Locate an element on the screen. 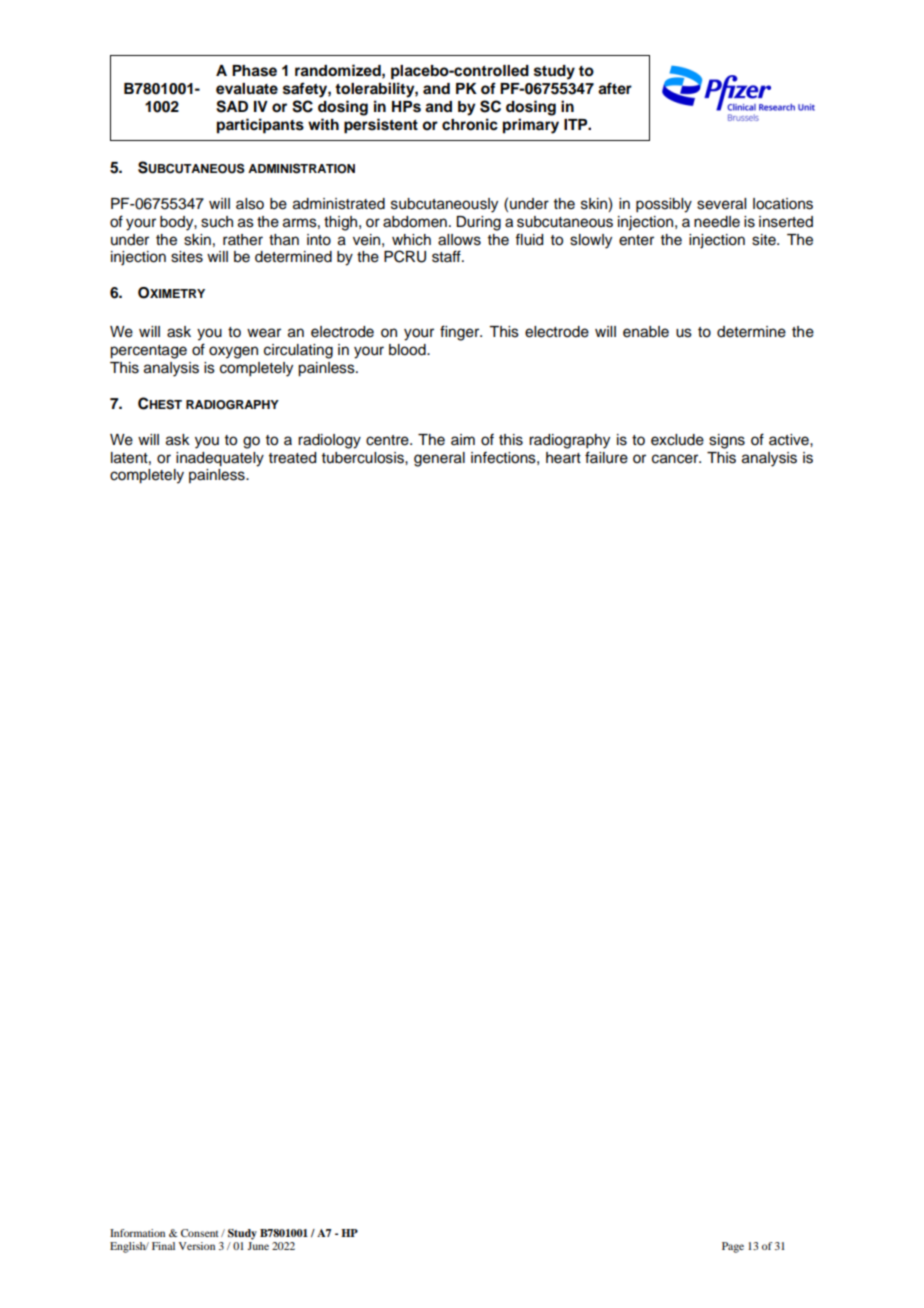 This screenshot has height=1308, width=924. after is located at coordinates (615, 88).
